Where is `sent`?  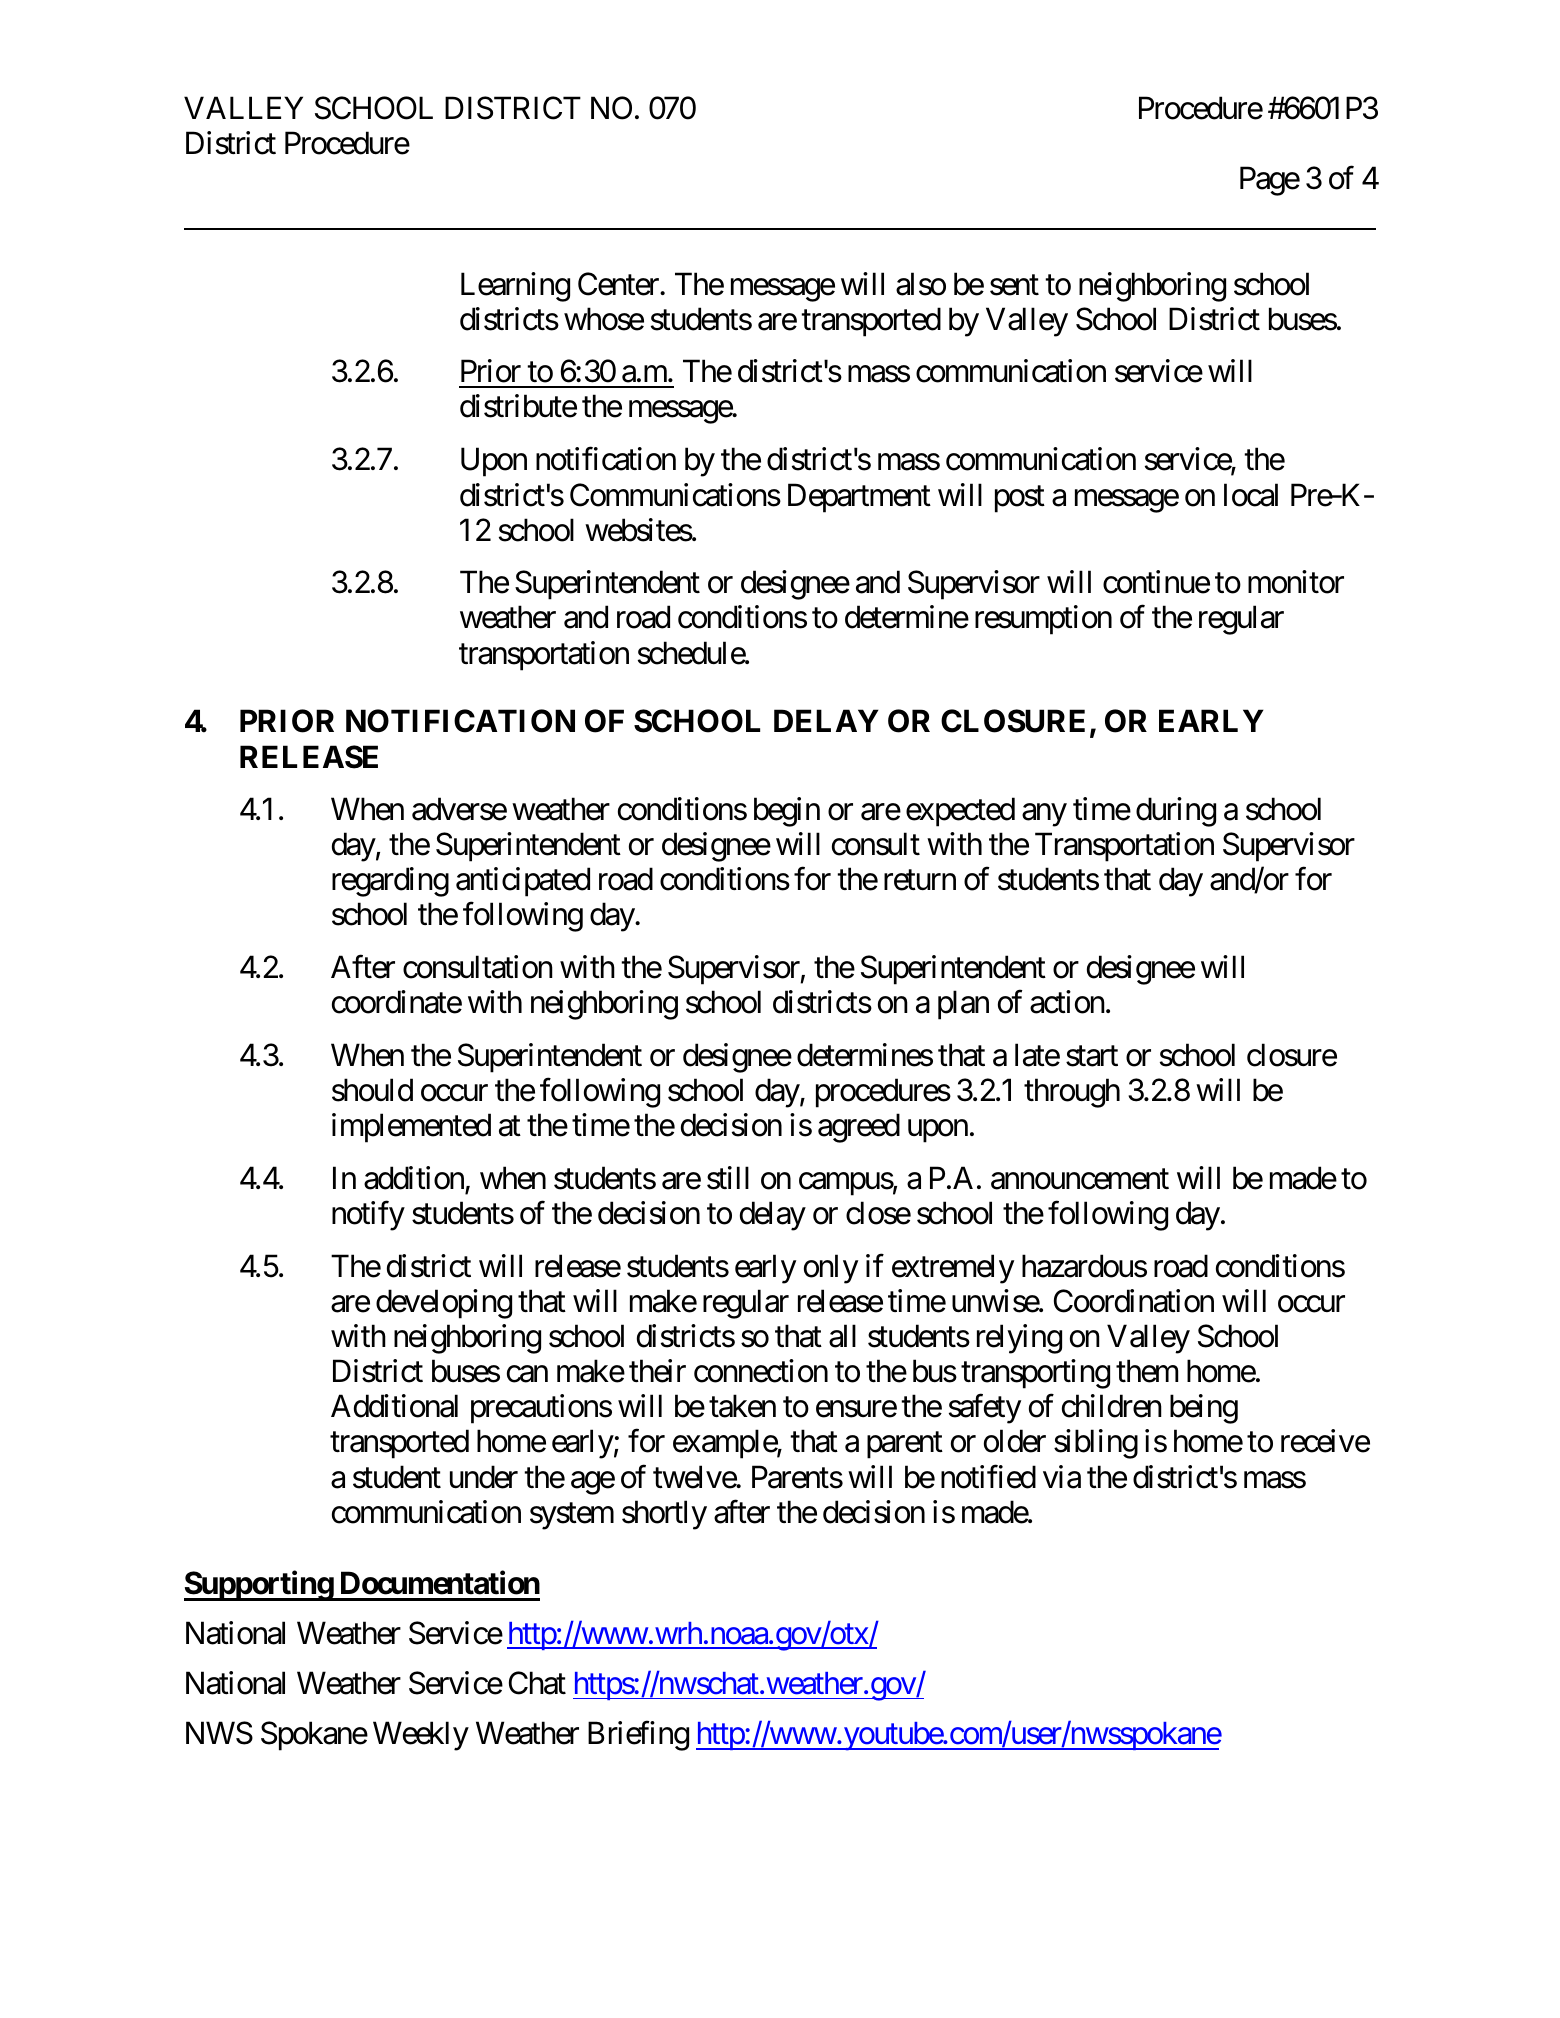
sent is located at coordinates (1014, 285).
